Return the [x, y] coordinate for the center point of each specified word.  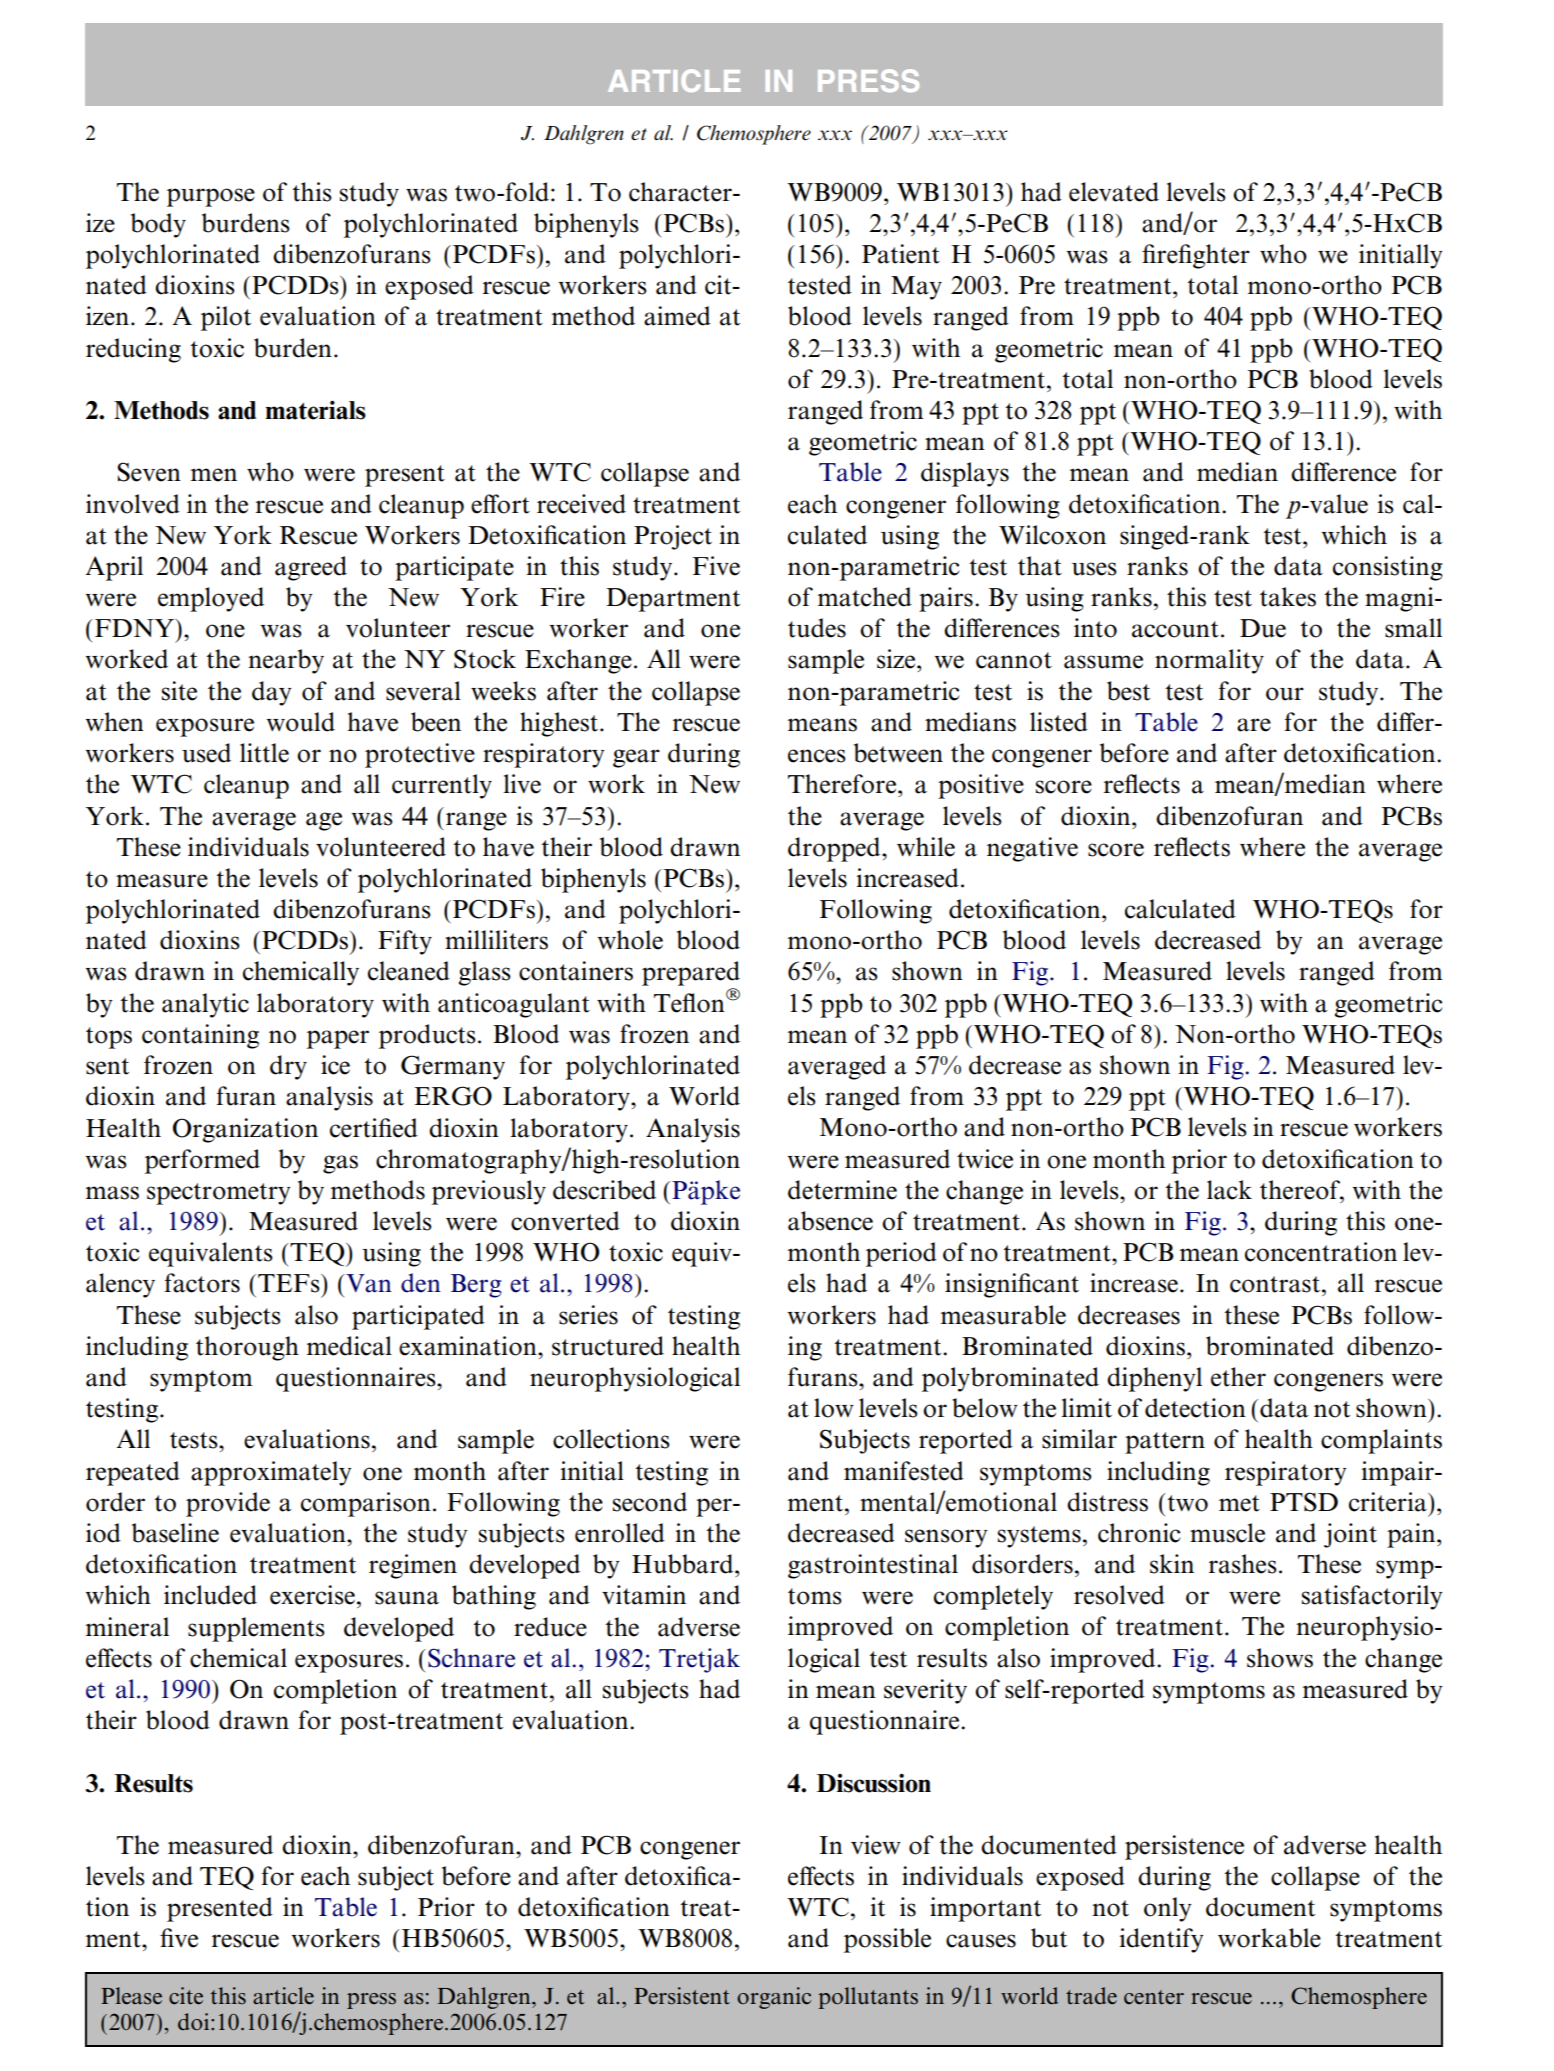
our [1285, 694]
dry [288, 1067]
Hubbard [684, 1564]
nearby [286, 661]
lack [1229, 1190]
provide [228, 1504]
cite [186, 1996]
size [897, 659]
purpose [211, 197]
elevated [1114, 192]
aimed [677, 316]
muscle [1227, 1533]
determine [842, 1190]
